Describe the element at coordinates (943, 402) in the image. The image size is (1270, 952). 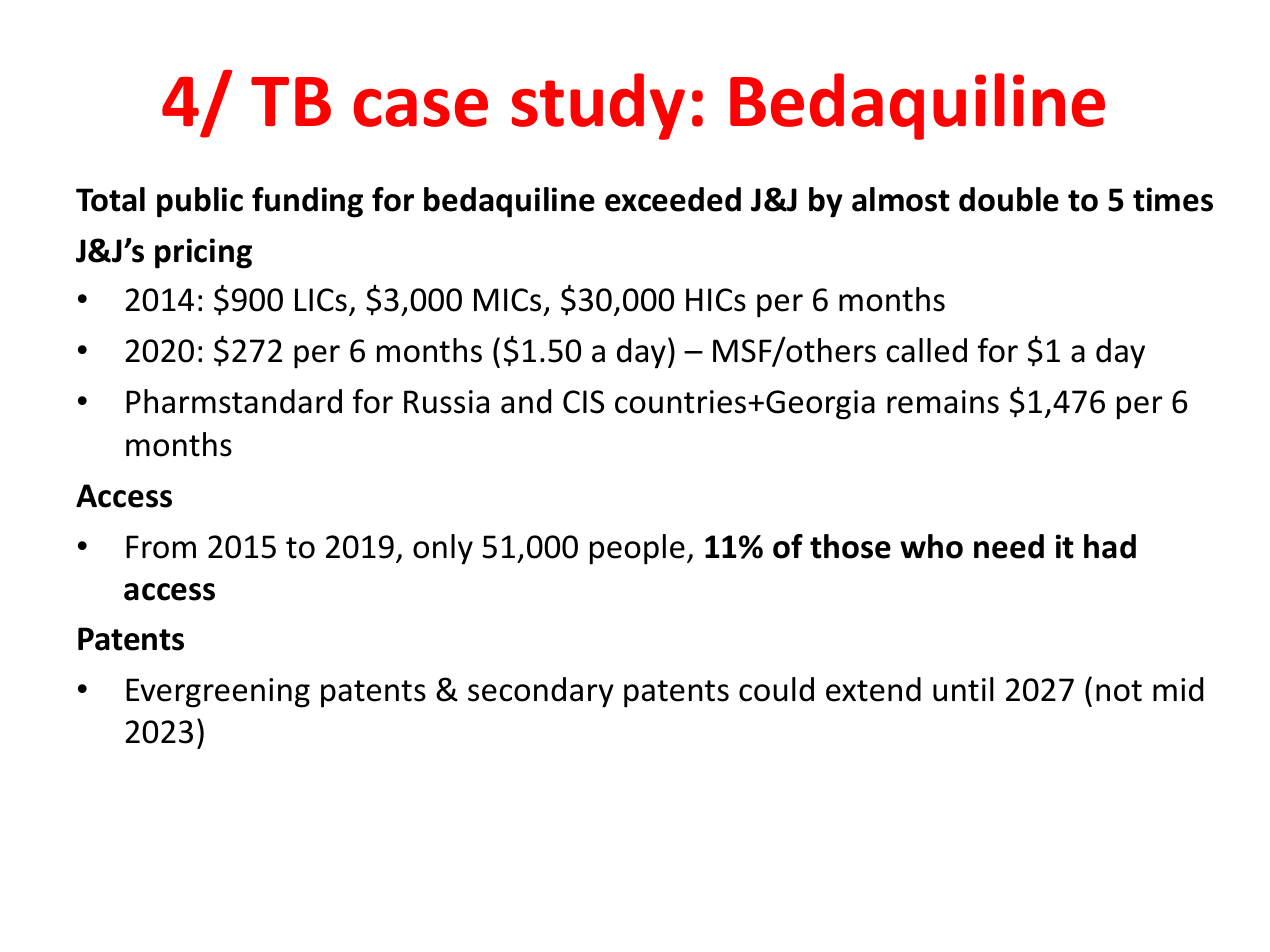
I see `remains` at that location.
